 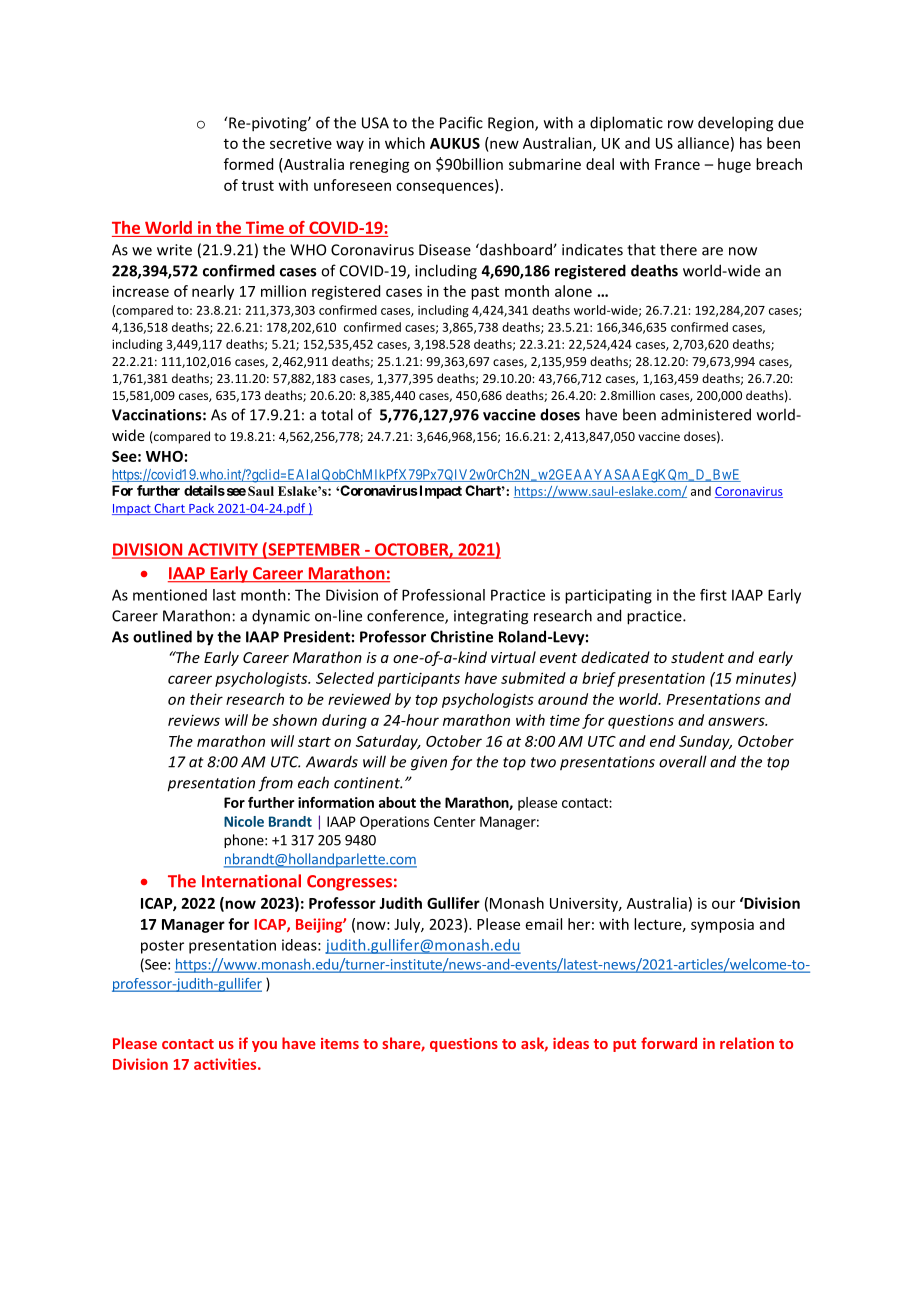 What do you see at coordinates (461, 122) in the document?
I see `Pacific` at bounding box center [461, 122].
